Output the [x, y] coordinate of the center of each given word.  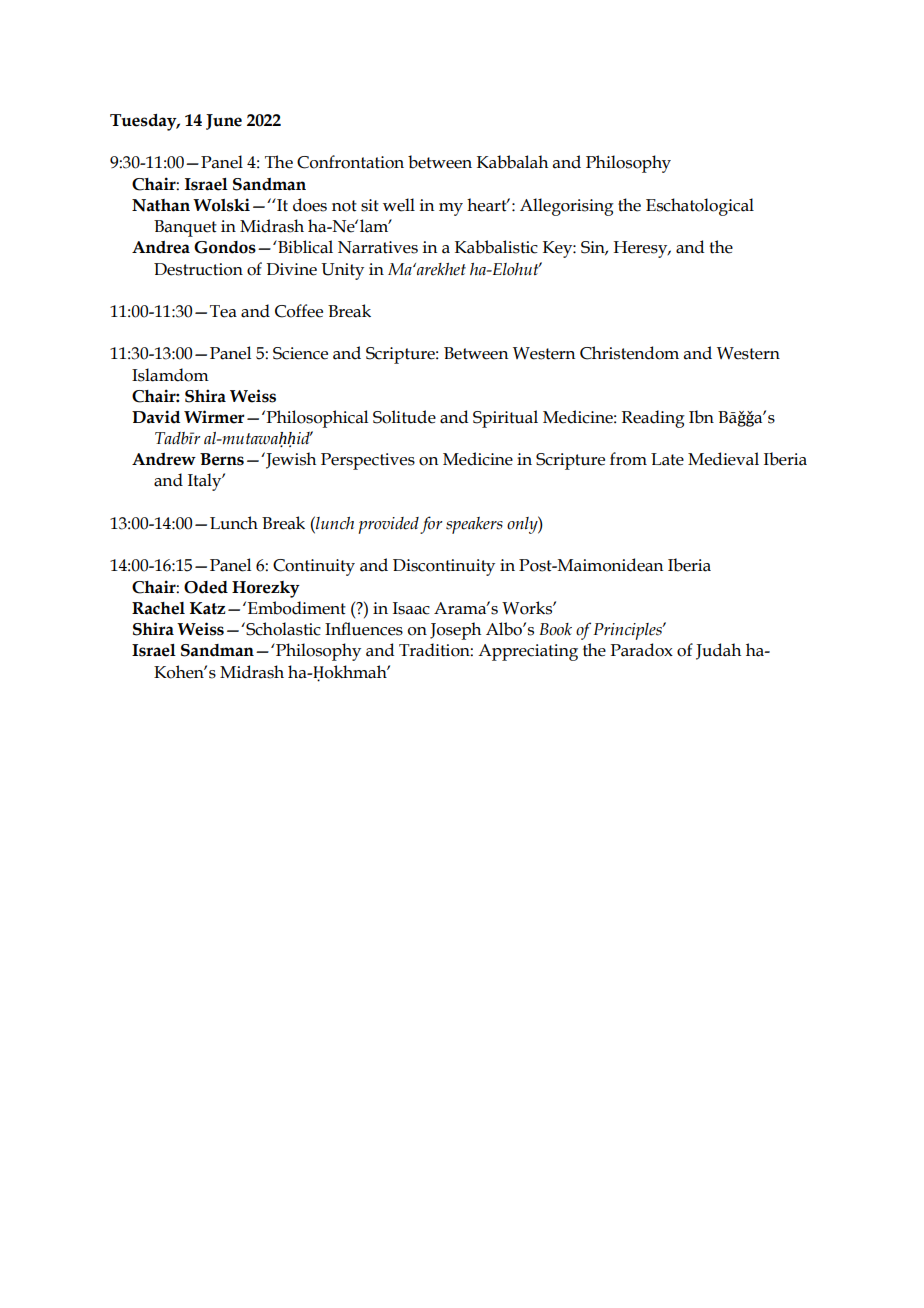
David [156, 417]
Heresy [641, 249]
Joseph [455, 631]
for [431, 525]
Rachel [158, 608]
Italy [206, 482]
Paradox [641, 650]
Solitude [404, 417]
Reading [653, 419]
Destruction [198, 269]
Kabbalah [512, 162]
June [224, 122]
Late [667, 459]
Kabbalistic [496, 247]
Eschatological [700, 207]
